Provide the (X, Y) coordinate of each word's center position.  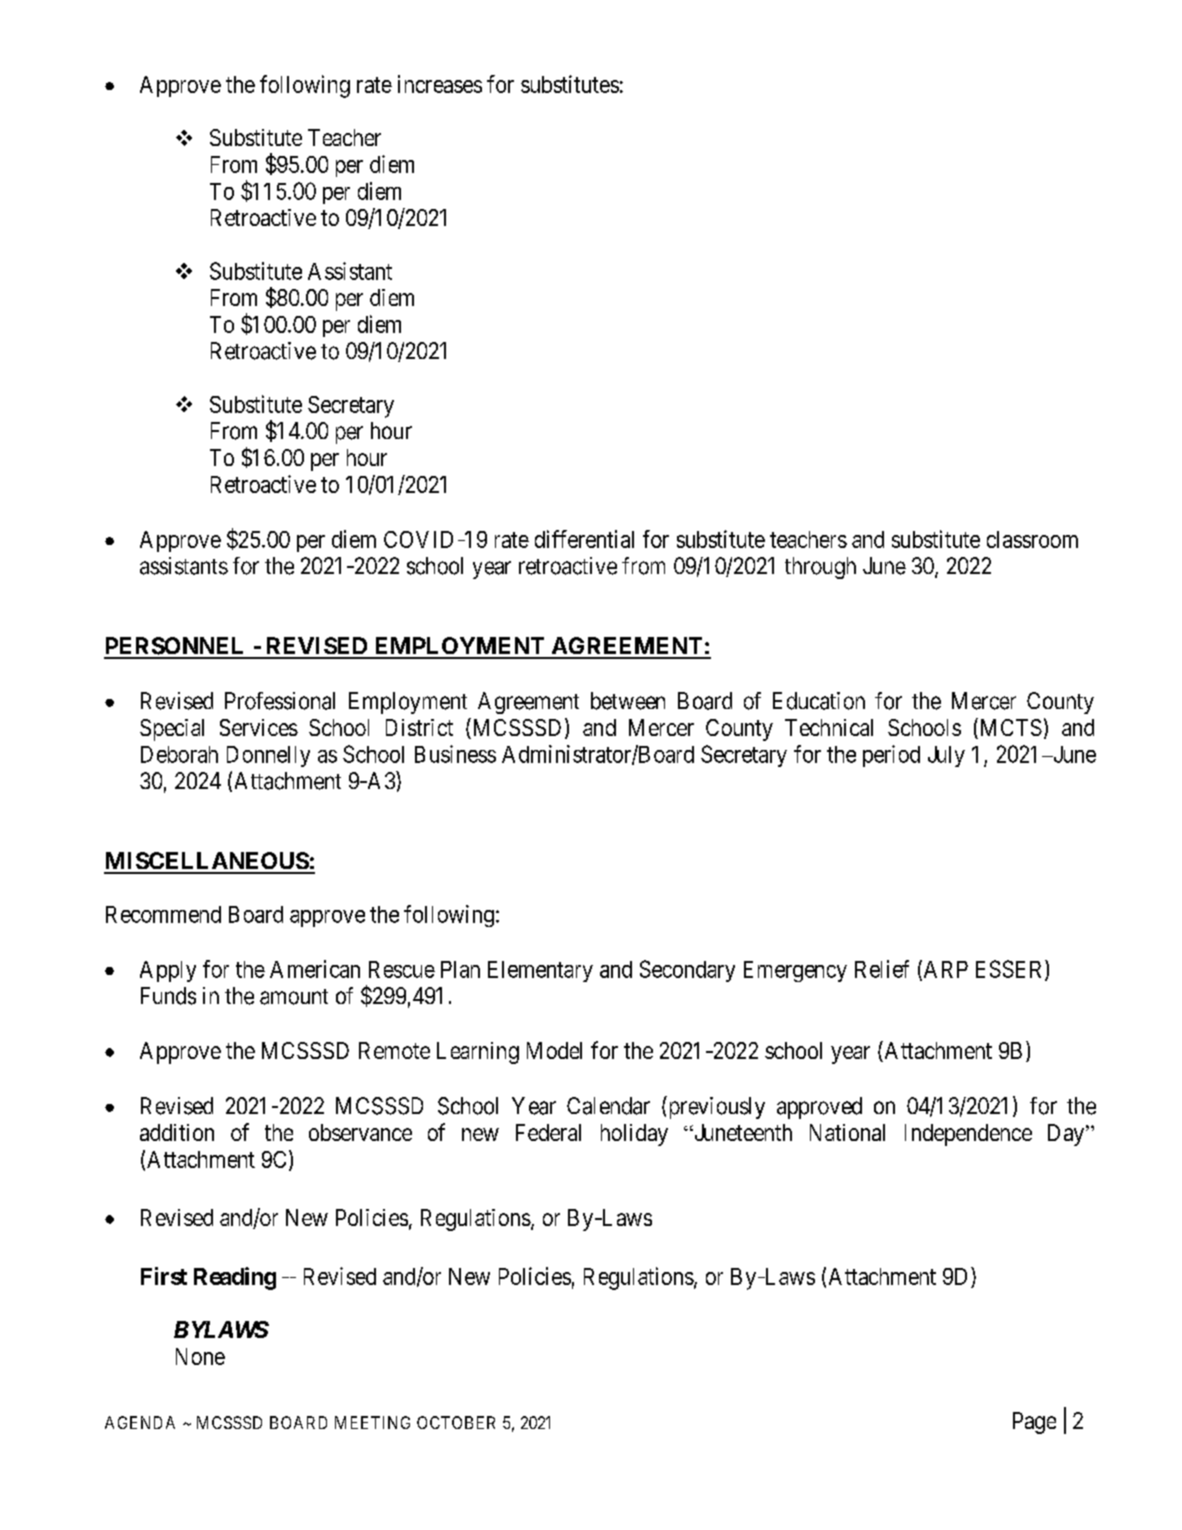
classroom (1032, 539)
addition (177, 1132)
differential (584, 539)
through (820, 568)
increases (440, 84)
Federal (548, 1132)
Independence (968, 1135)
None (200, 1356)
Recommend (163, 914)
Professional (280, 701)
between (628, 701)
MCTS (1009, 728)
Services (259, 727)
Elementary (540, 971)
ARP (944, 970)
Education (819, 701)
